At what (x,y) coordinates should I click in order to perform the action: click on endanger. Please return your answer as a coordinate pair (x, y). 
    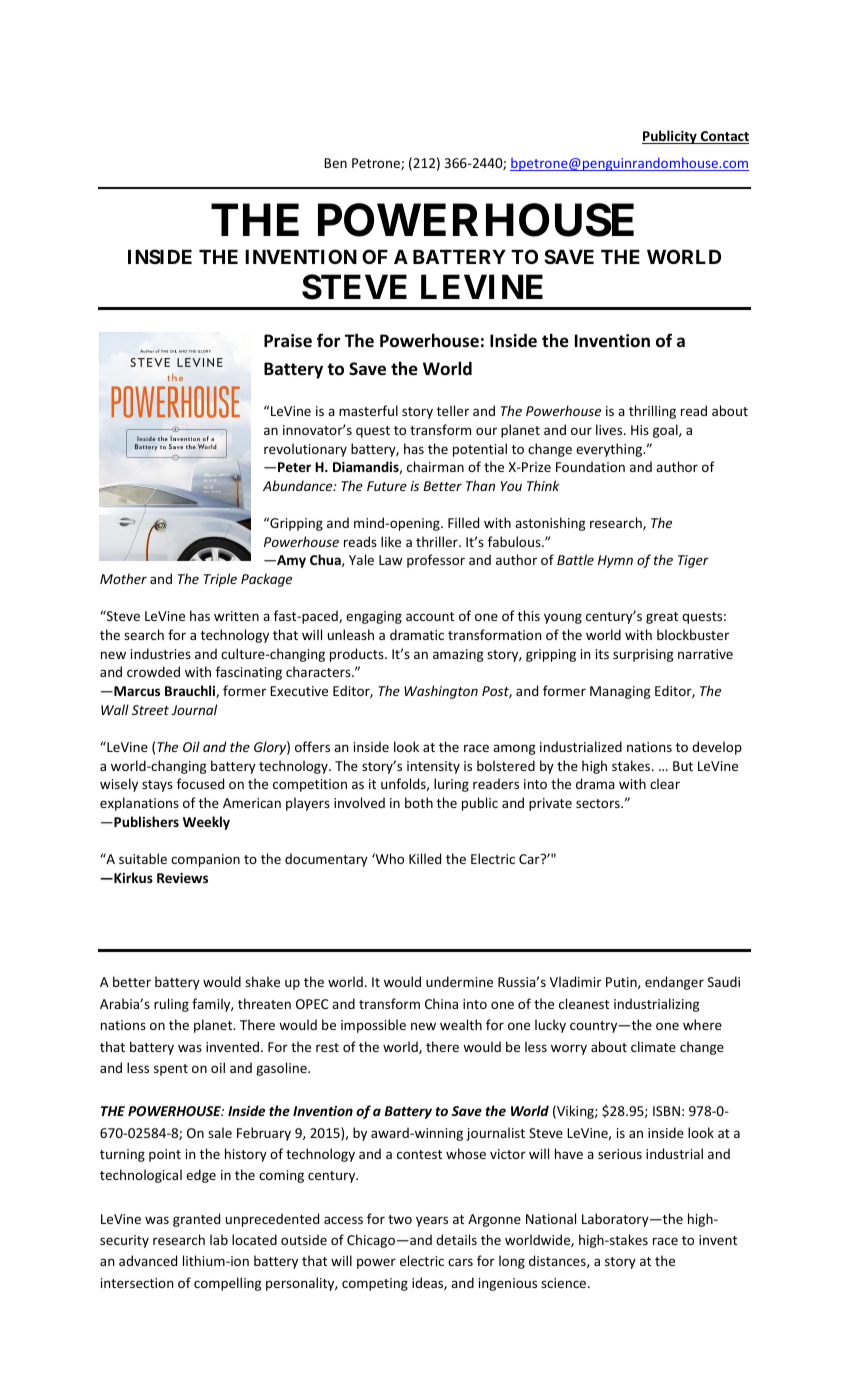
    Looking at the image, I should click on (674, 983).
